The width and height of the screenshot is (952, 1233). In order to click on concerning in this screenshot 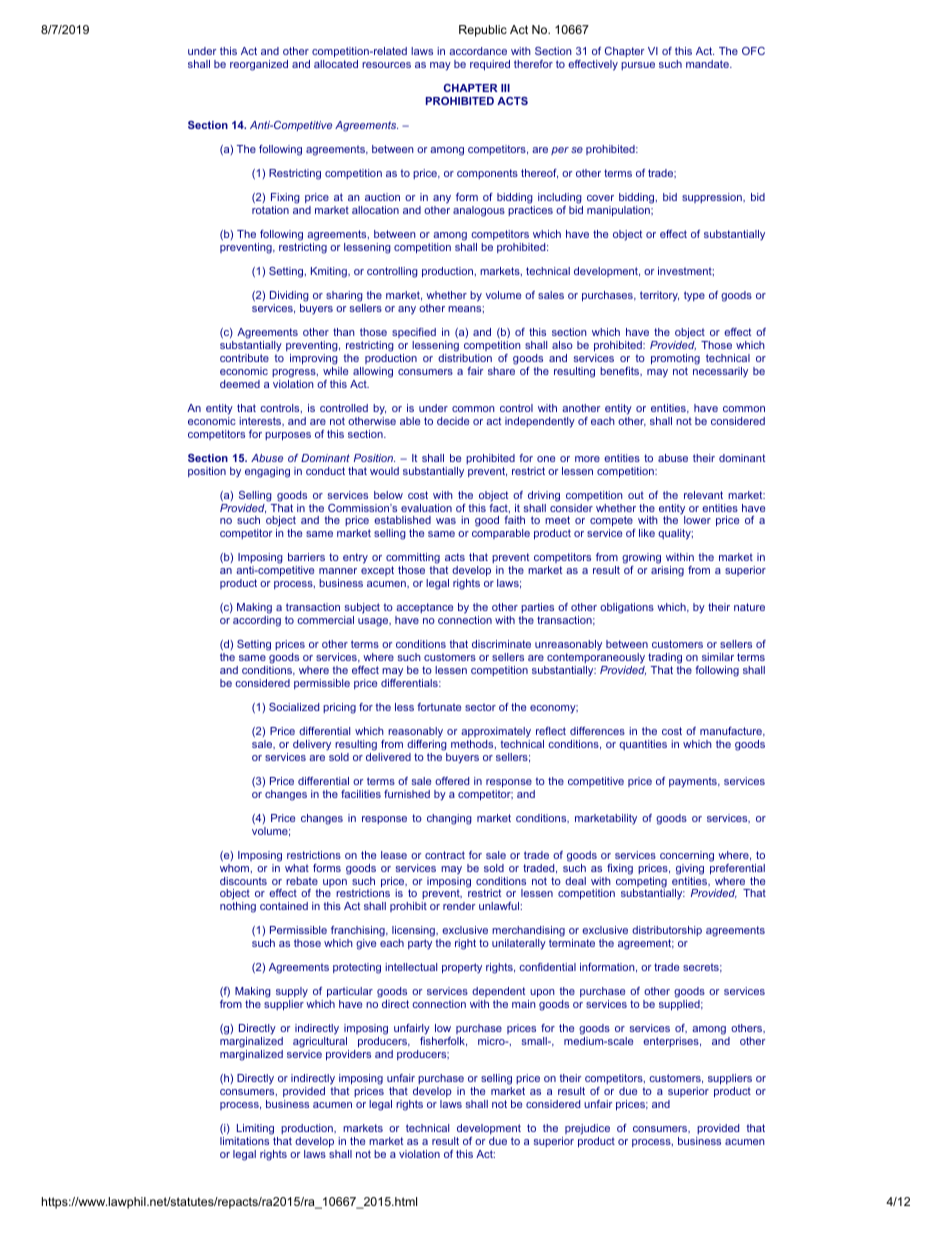, I will do `click(687, 856)`.
